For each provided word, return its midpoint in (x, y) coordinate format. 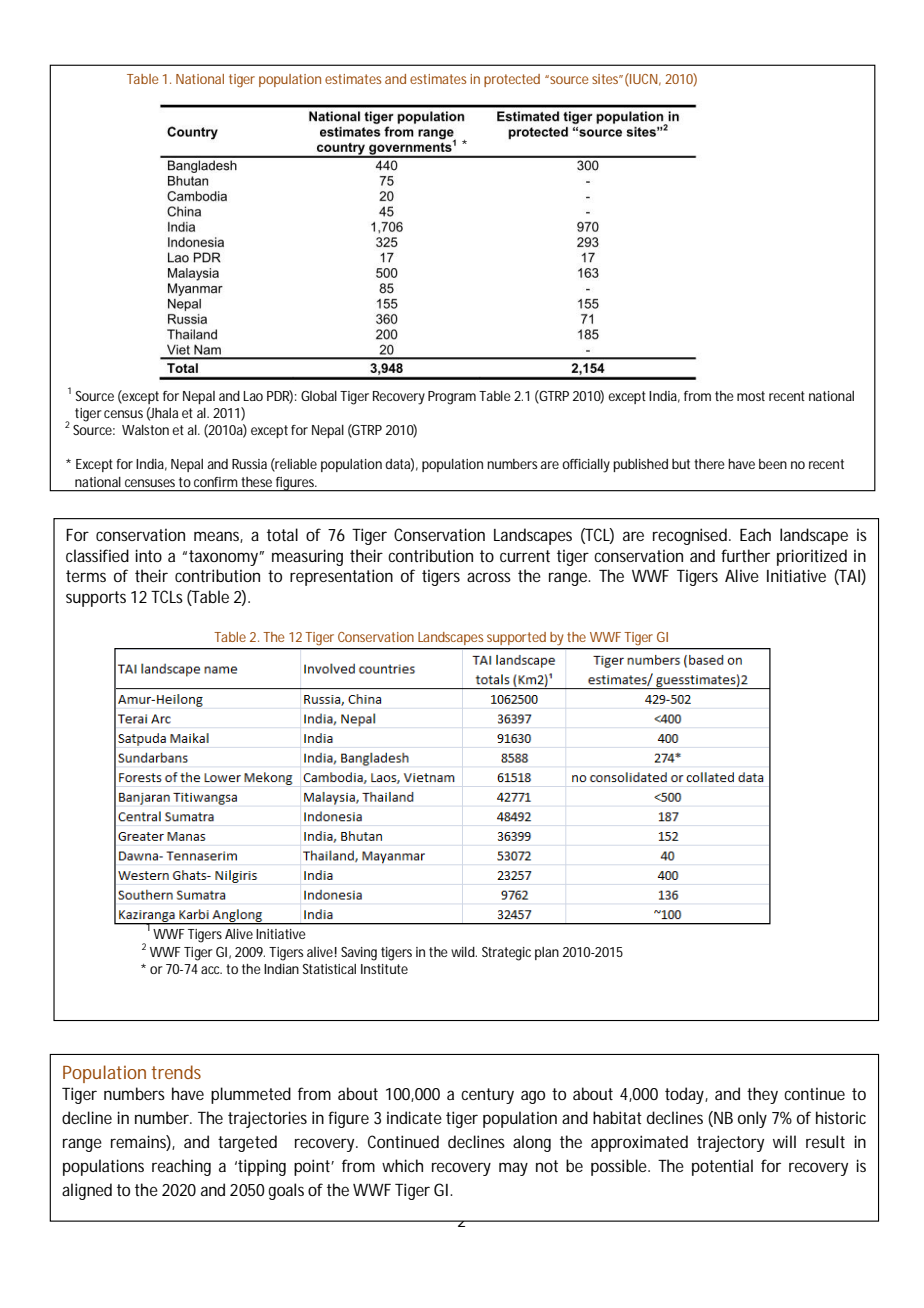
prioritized (812, 557)
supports (96, 599)
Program (454, 398)
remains (141, 1143)
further (745, 555)
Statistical (329, 969)
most (751, 396)
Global (319, 396)
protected (512, 80)
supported (516, 638)
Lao (253, 396)
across (489, 577)
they (762, 1095)
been (773, 464)
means (218, 537)
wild (464, 952)
